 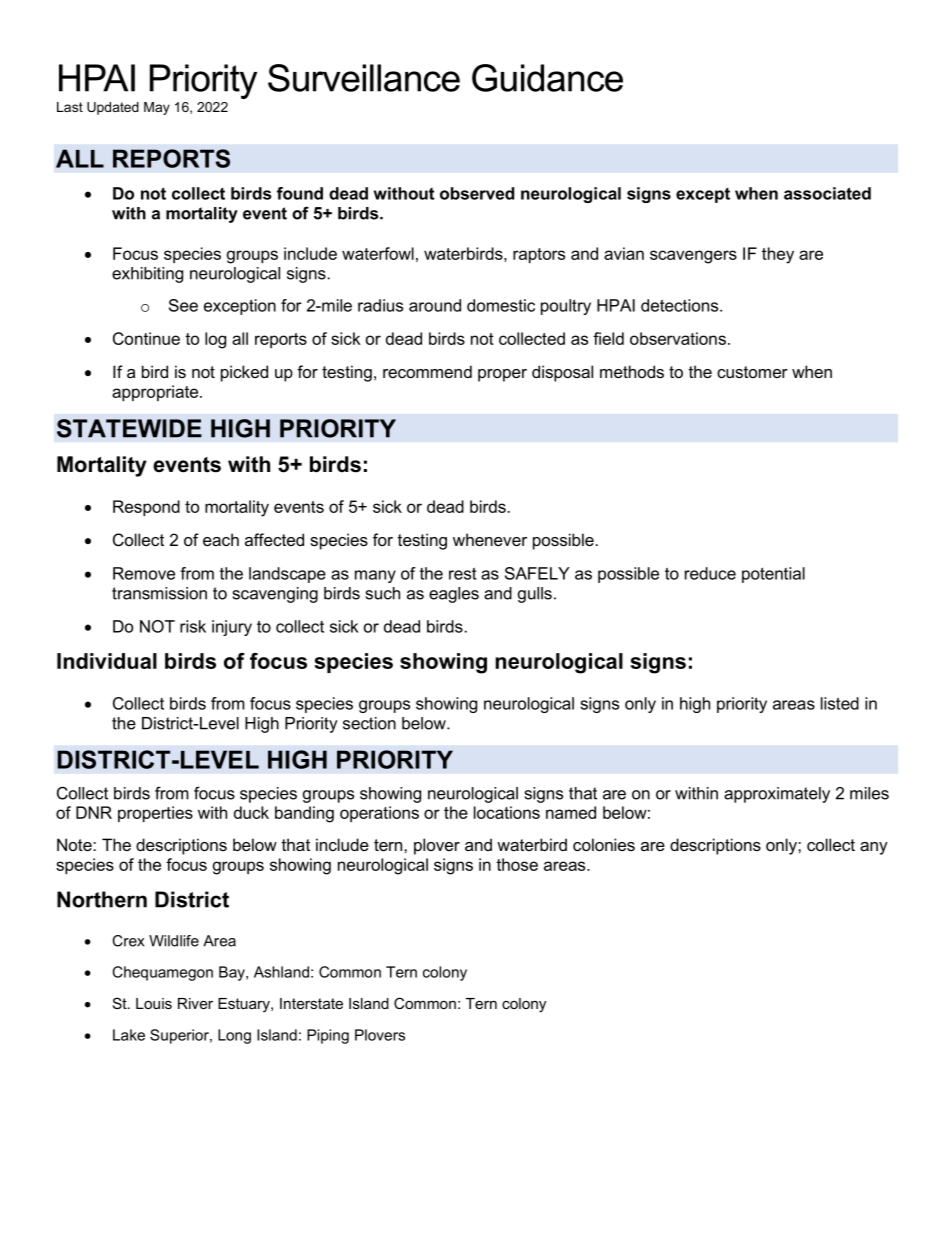 What do you see at coordinates (777, 795) in the screenshot?
I see `approximately` at bounding box center [777, 795].
